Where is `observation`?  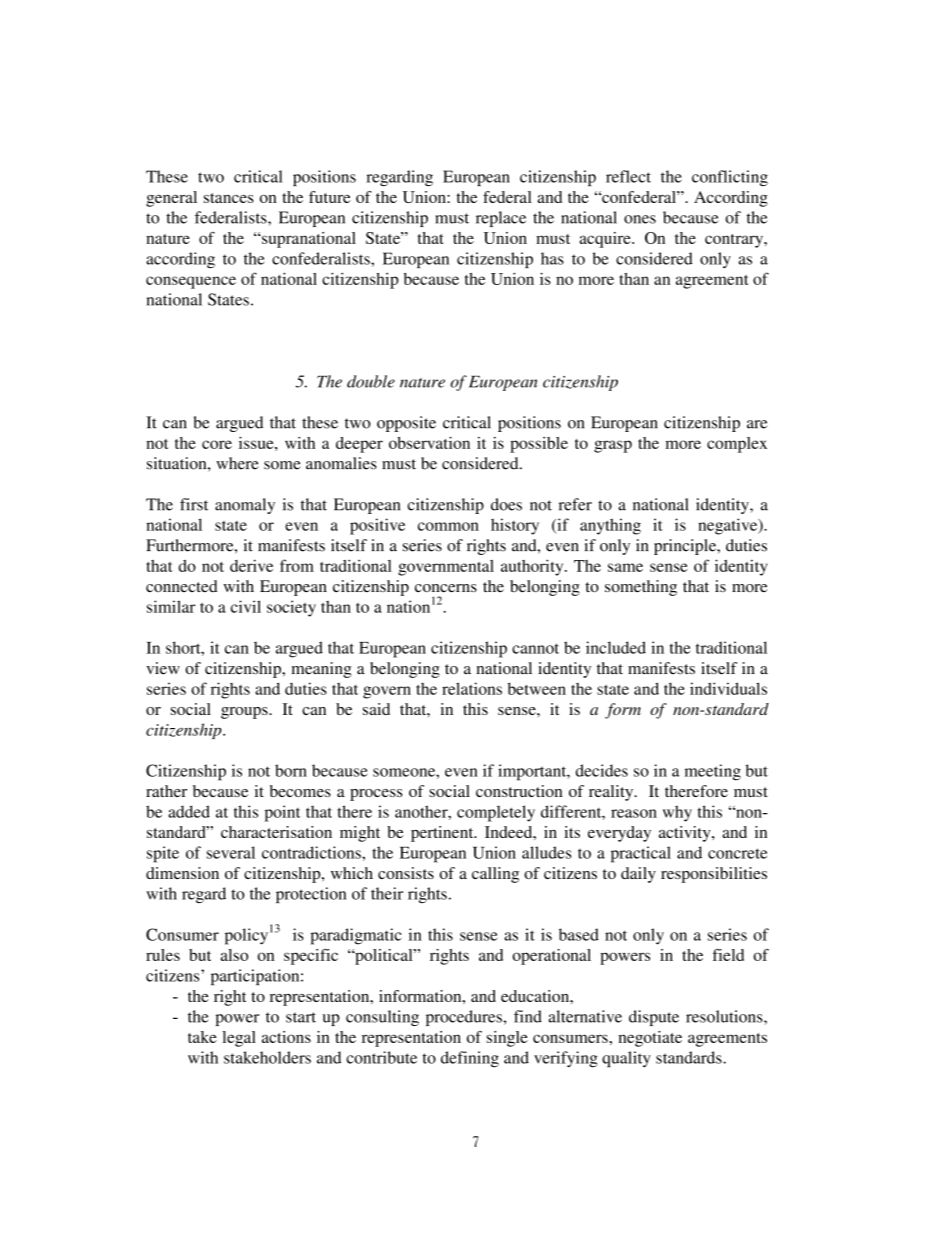 observation is located at coordinates (429, 442).
